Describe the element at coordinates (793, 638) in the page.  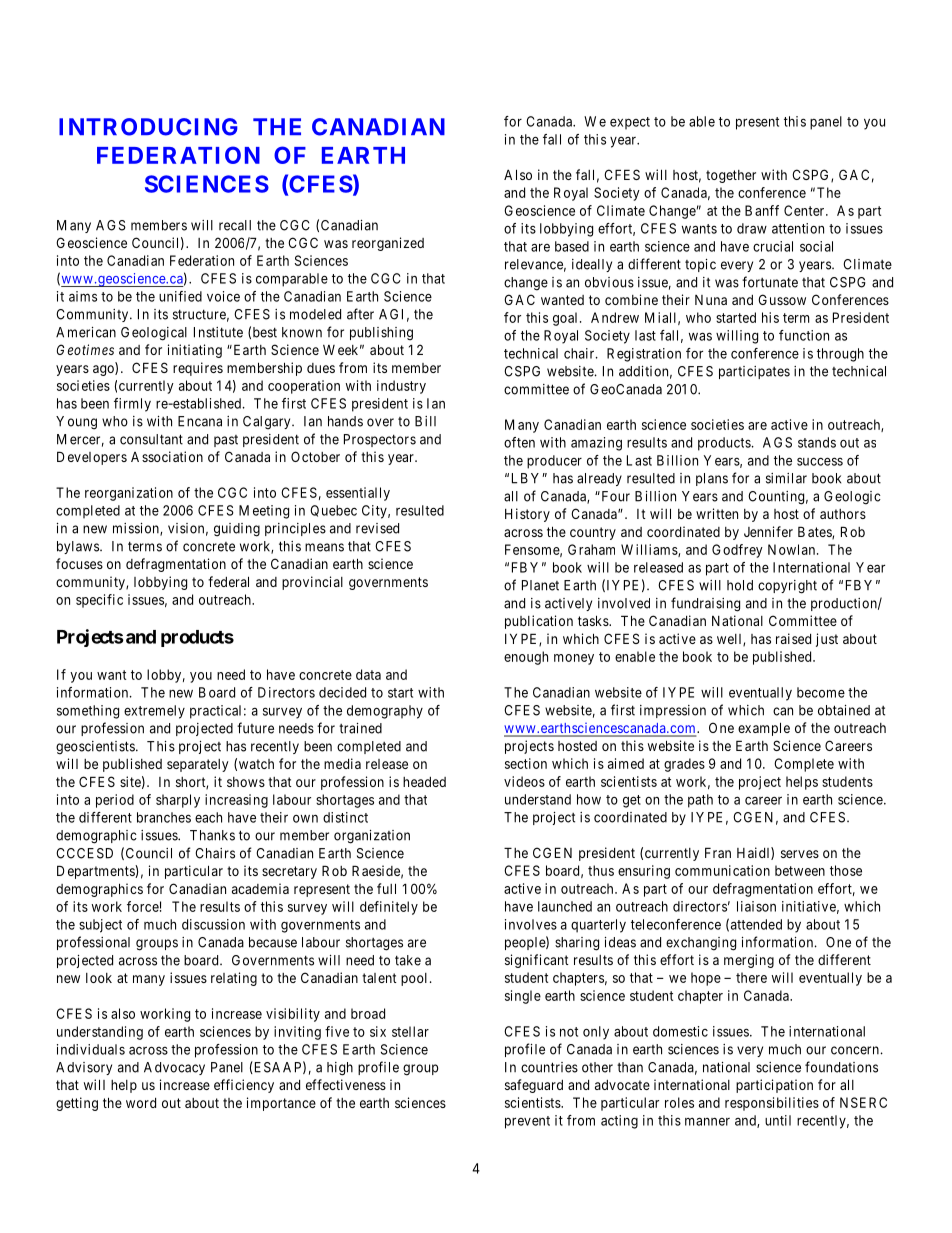
I see `raised` at that location.
